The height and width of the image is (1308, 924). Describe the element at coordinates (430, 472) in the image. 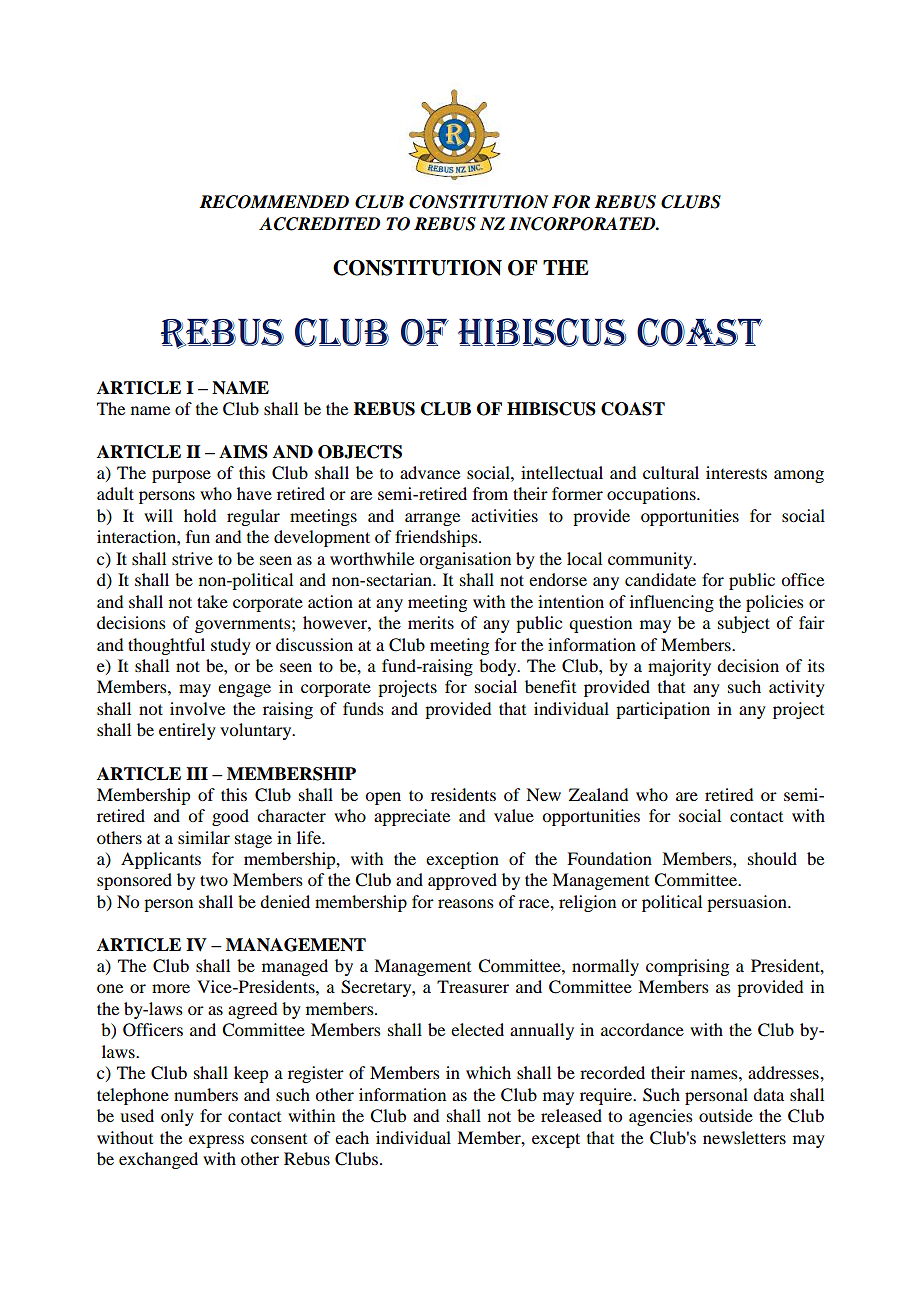

I see `advance` at that location.
